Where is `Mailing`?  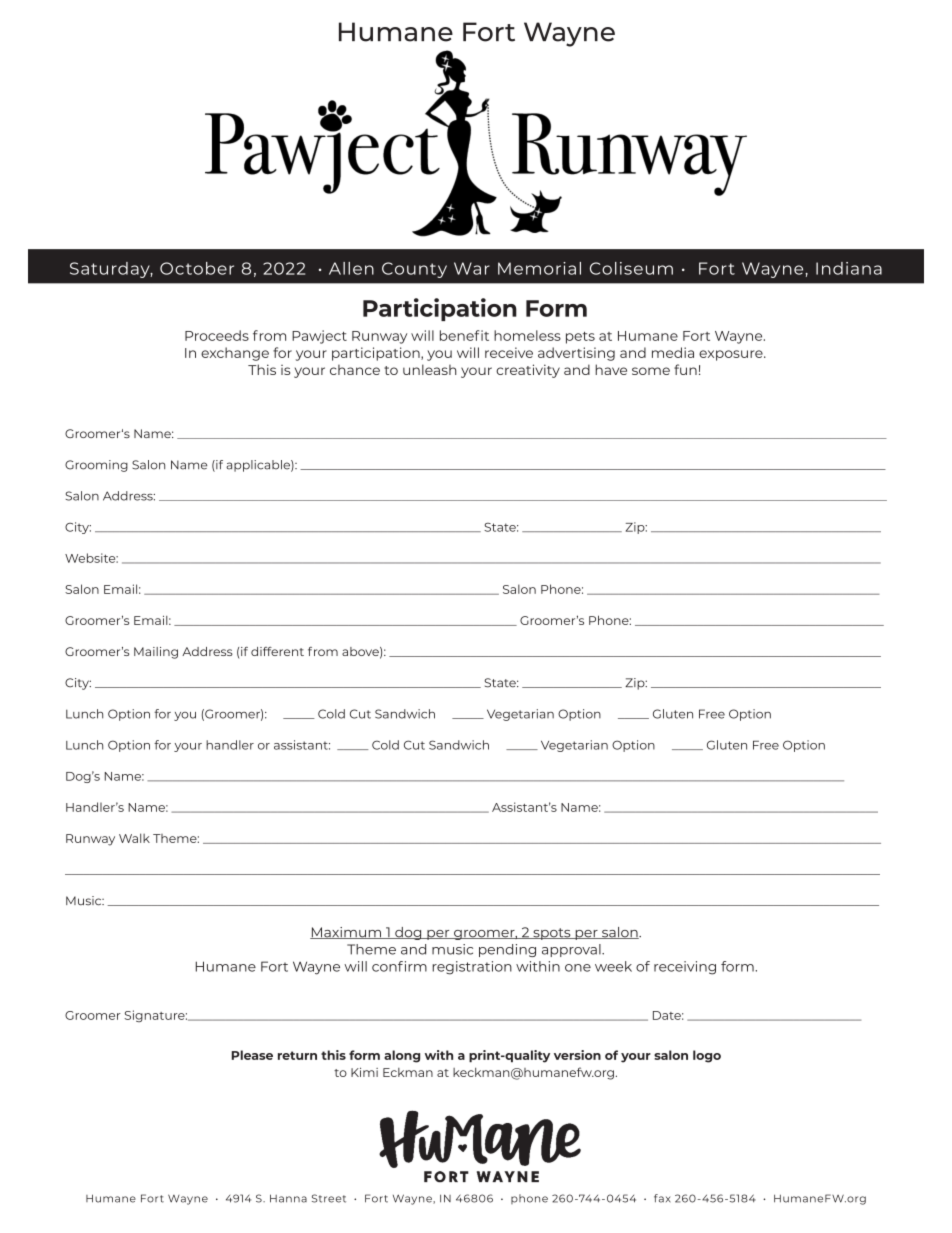 Mailing is located at coordinates (156, 653).
